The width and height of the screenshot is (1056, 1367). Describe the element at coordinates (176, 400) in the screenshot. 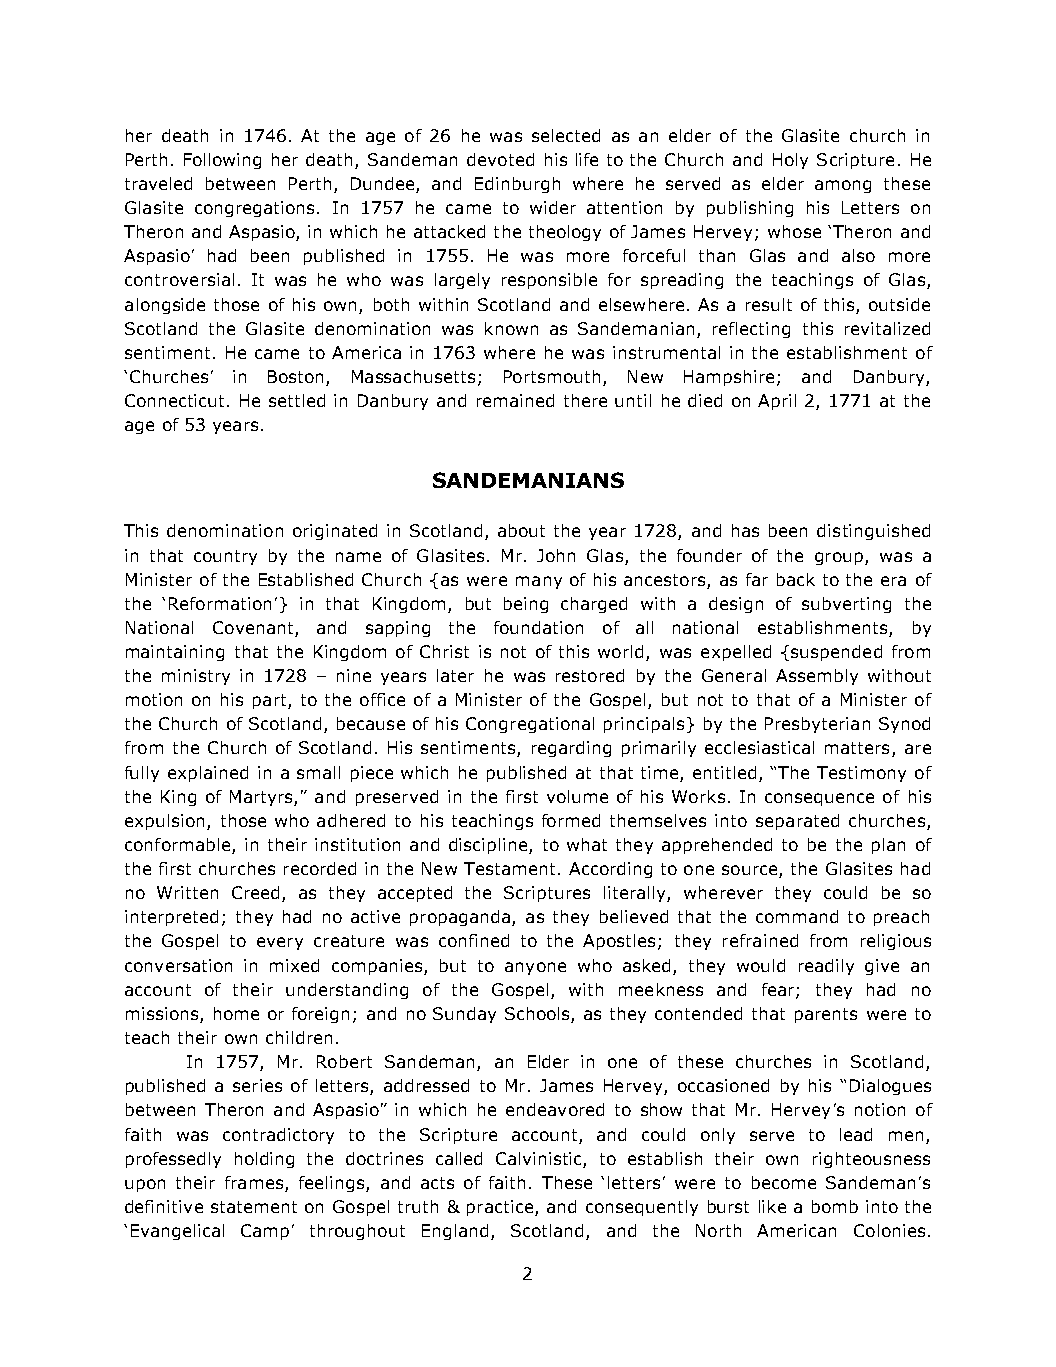

I see `Connecticut` at that location.
